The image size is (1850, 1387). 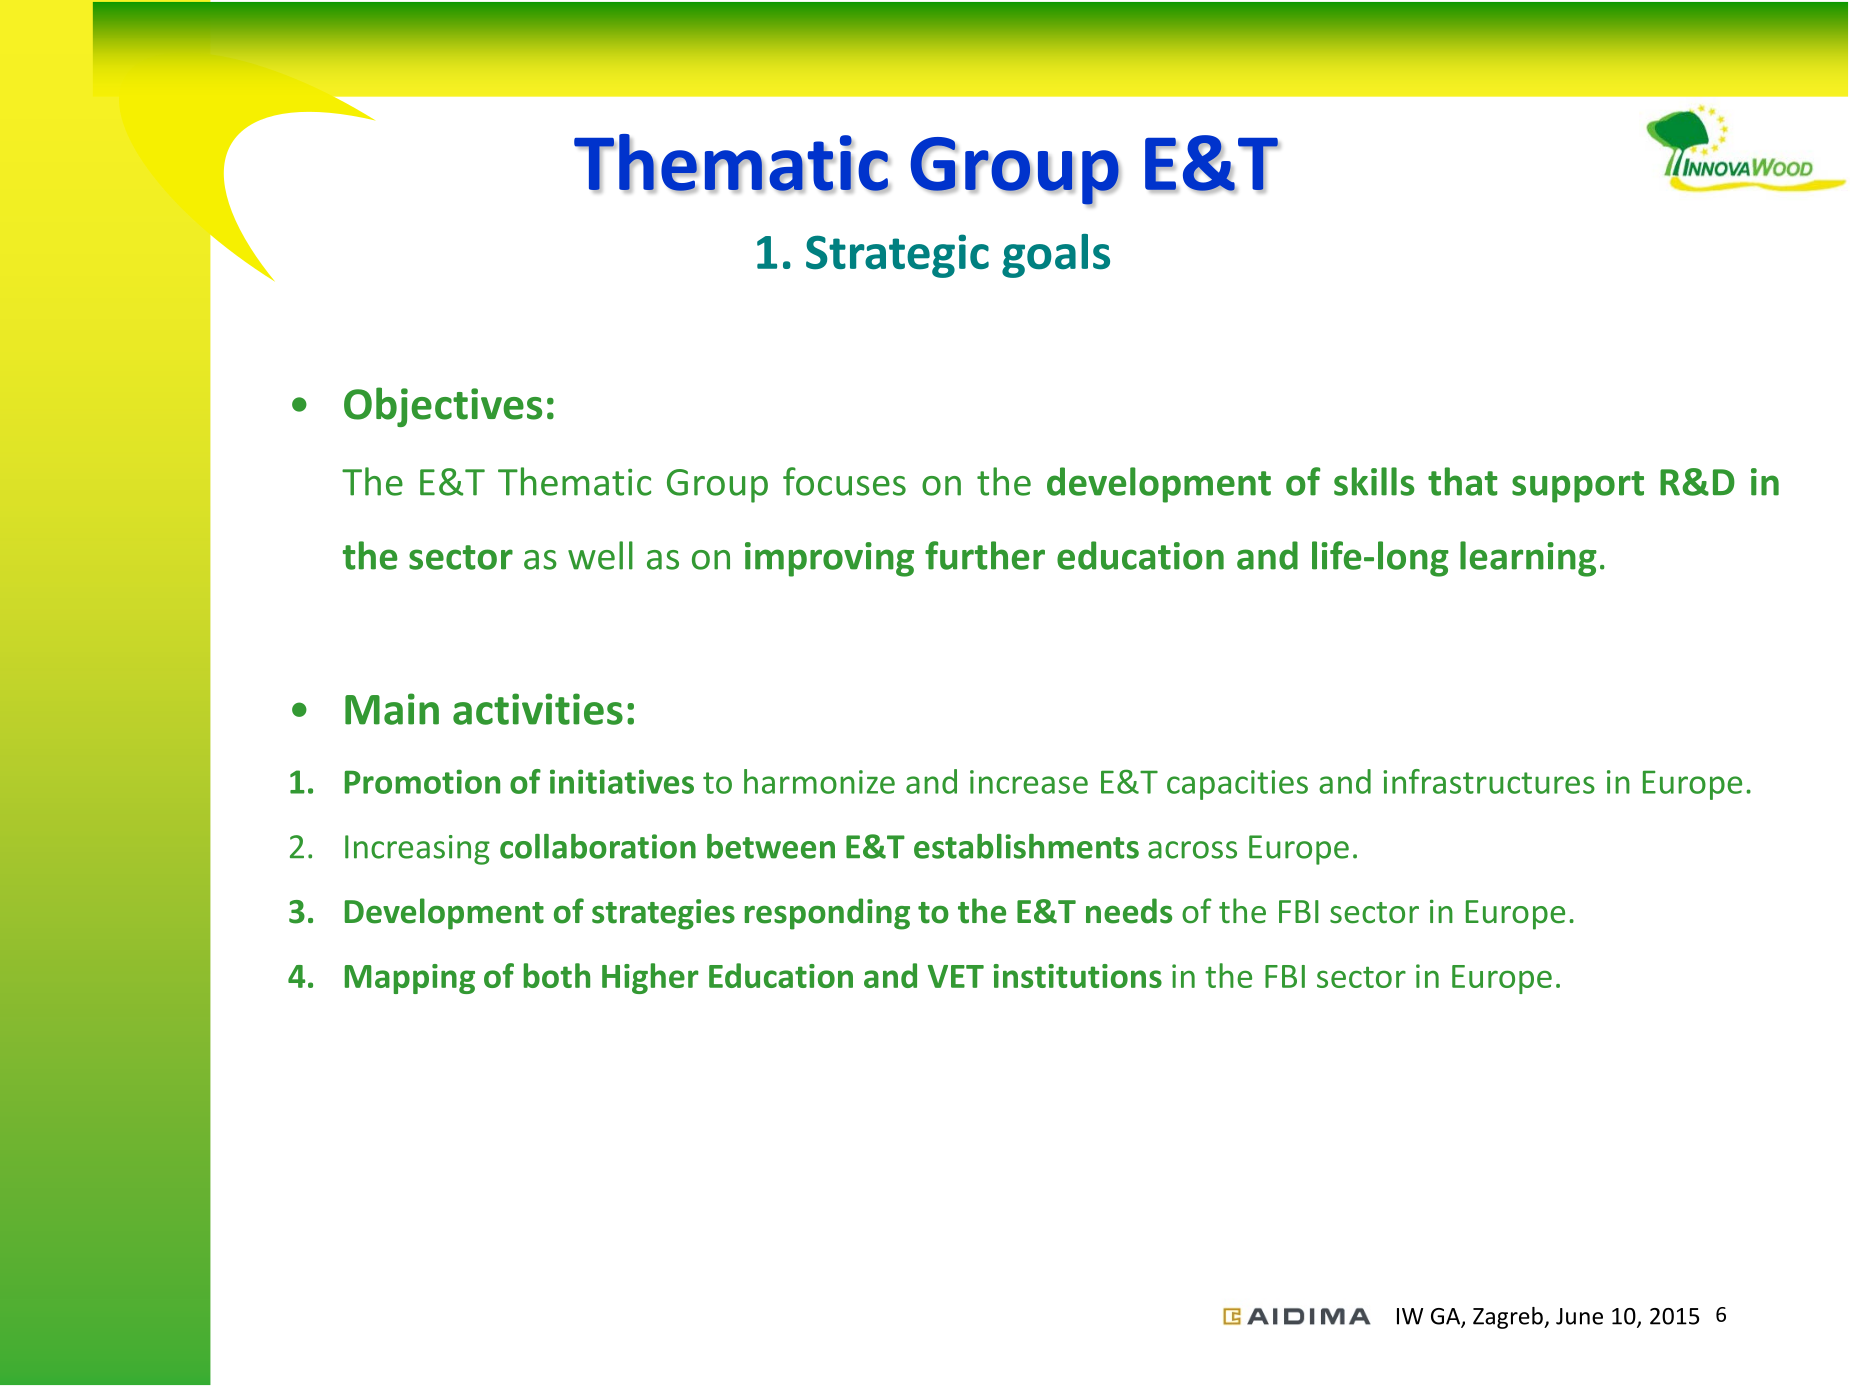 I want to click on VET, so click(x=956, y=976).
